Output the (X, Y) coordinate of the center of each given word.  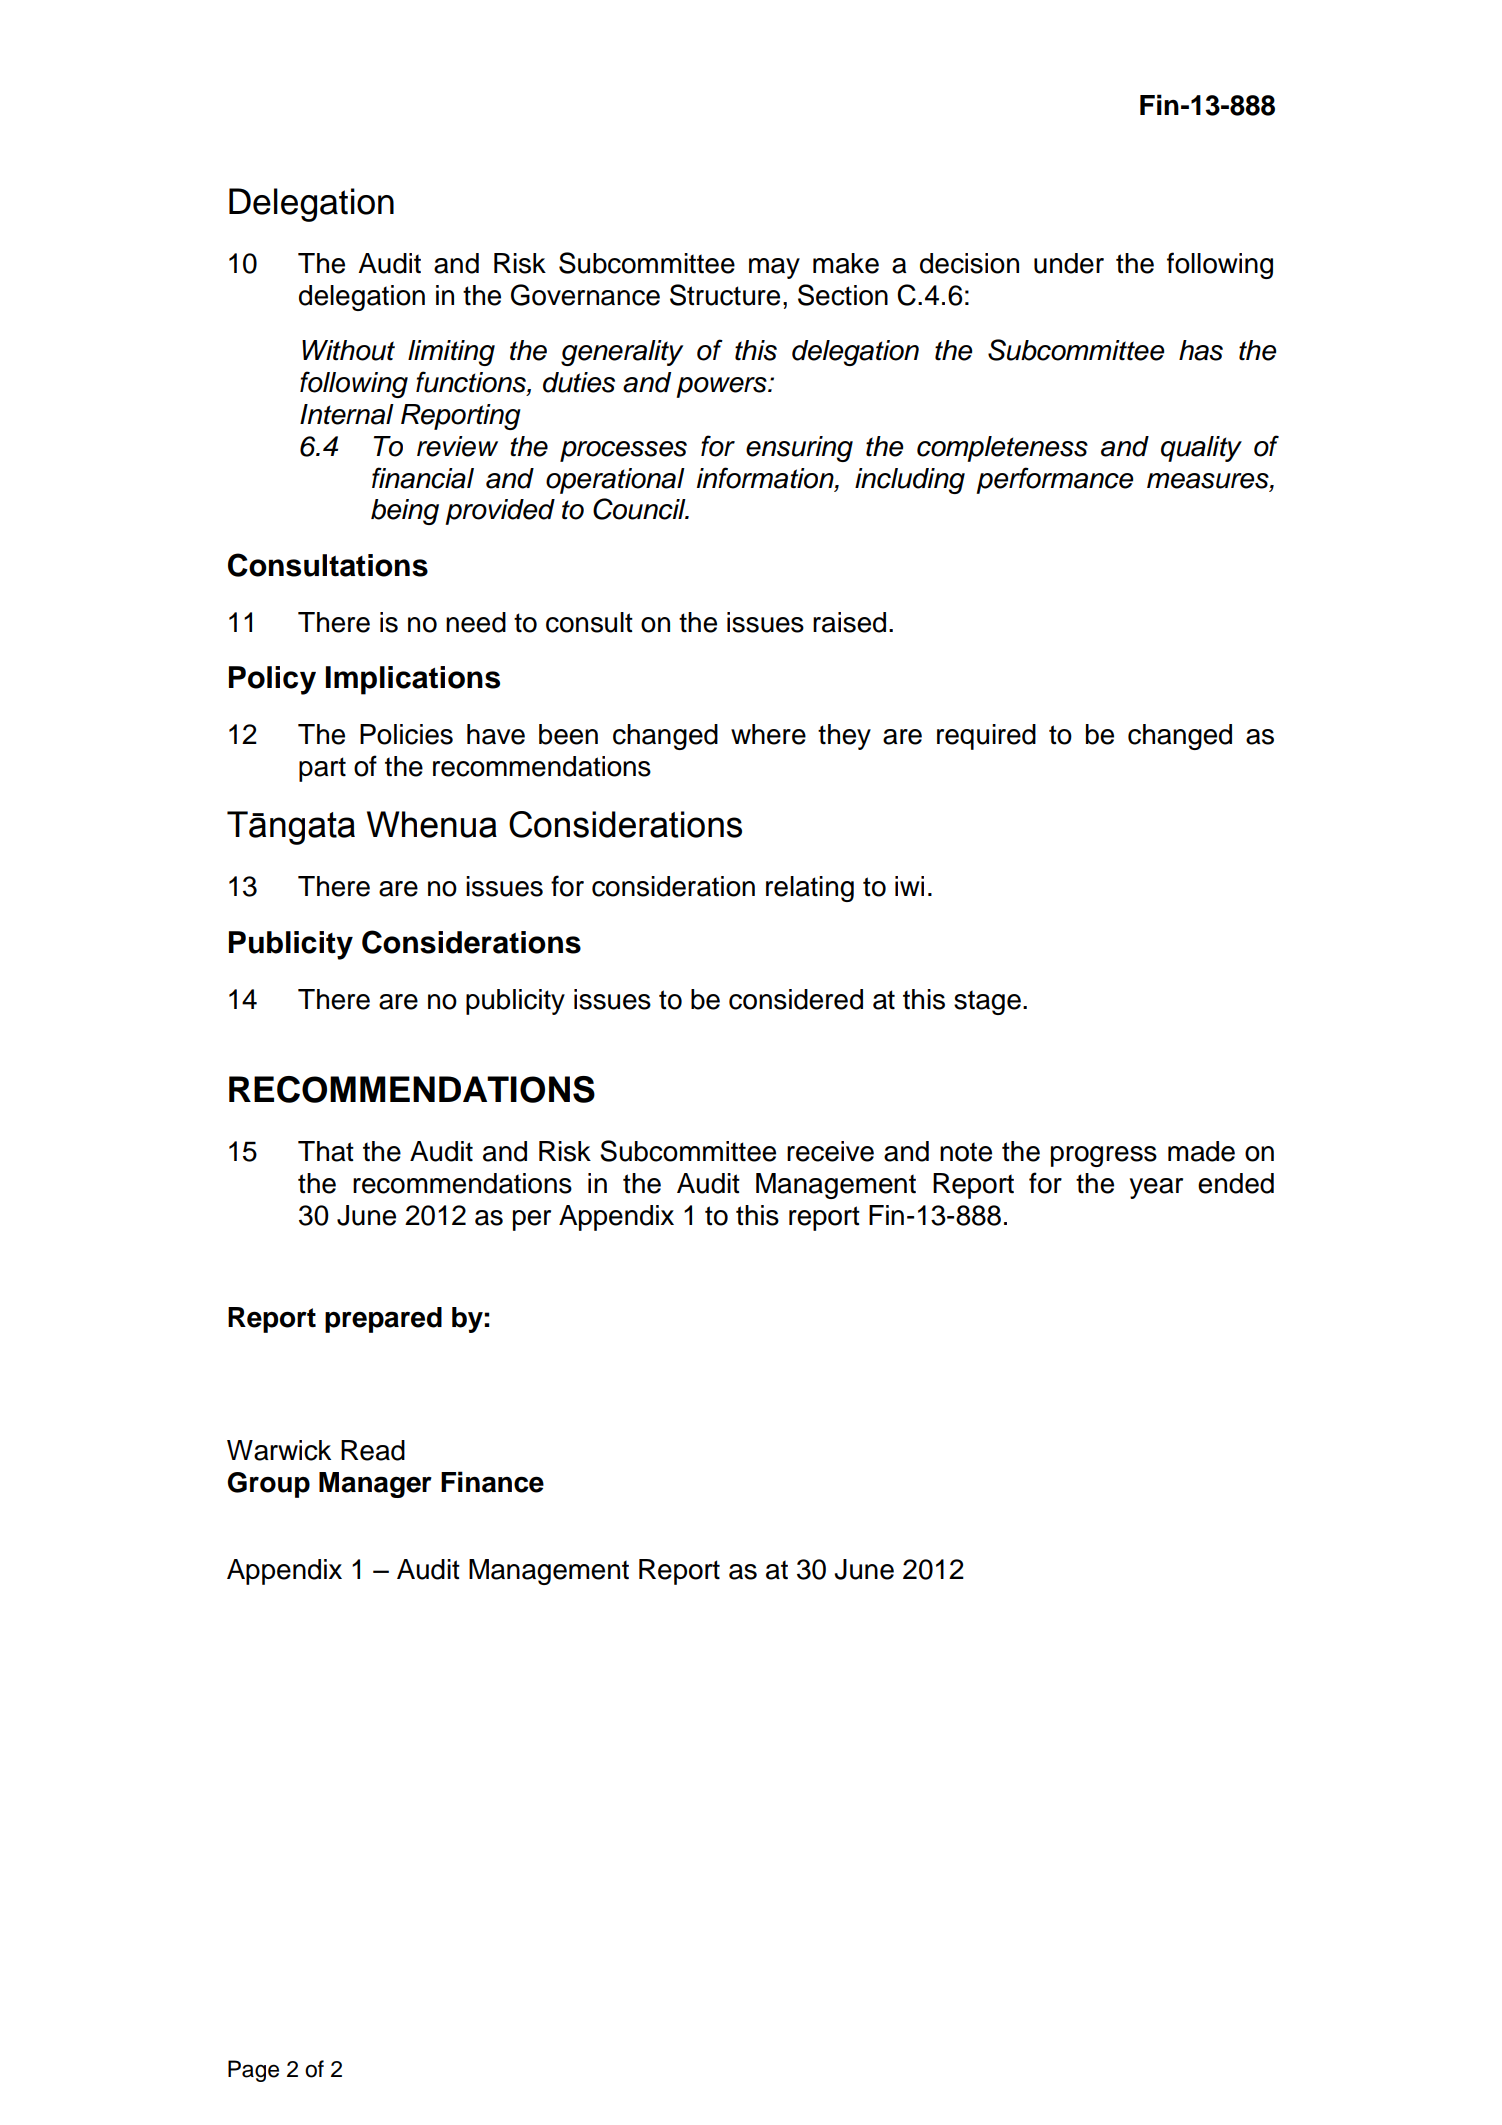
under (1069, 263)
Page (253, 2071)
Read (373, 1450)
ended (1236, 1183)
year (1156, 1188)
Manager (375, 1485)
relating (810, 889)
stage (987, 1002)
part (322, 769)
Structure (725, 295)
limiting (451, 353)
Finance (492, 1482)
